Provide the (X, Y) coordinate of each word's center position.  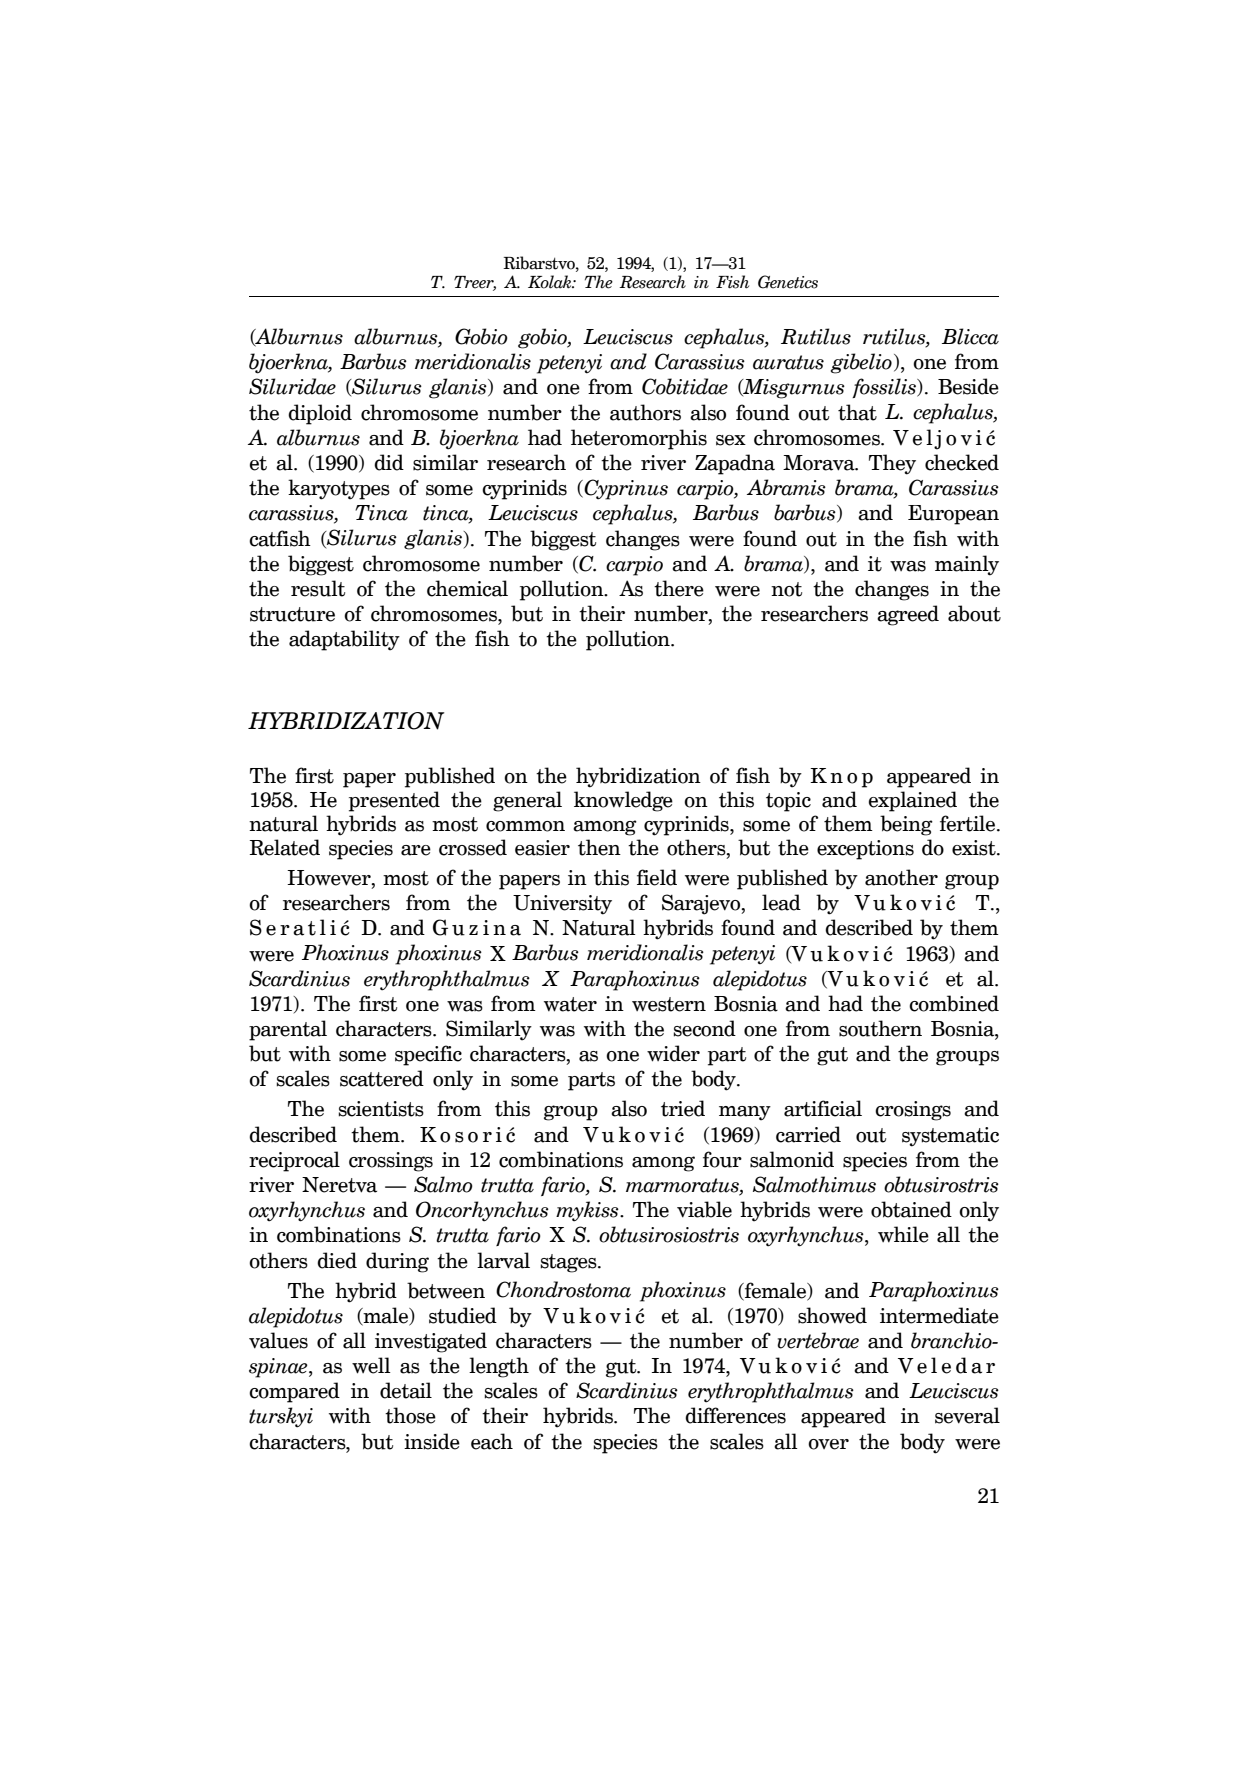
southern (880, 1028)
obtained (911, 1209)
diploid (320, 414)
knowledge (623, 801)
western (669, 1004)
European (953, 515)
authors (645, 412)
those (410, 1415)
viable (704, 1209)
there (679, 588)
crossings (391, 1162)
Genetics (788, 282)
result (318, 588)
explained (913, 801)
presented (394, 801)
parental (288, 1030)
